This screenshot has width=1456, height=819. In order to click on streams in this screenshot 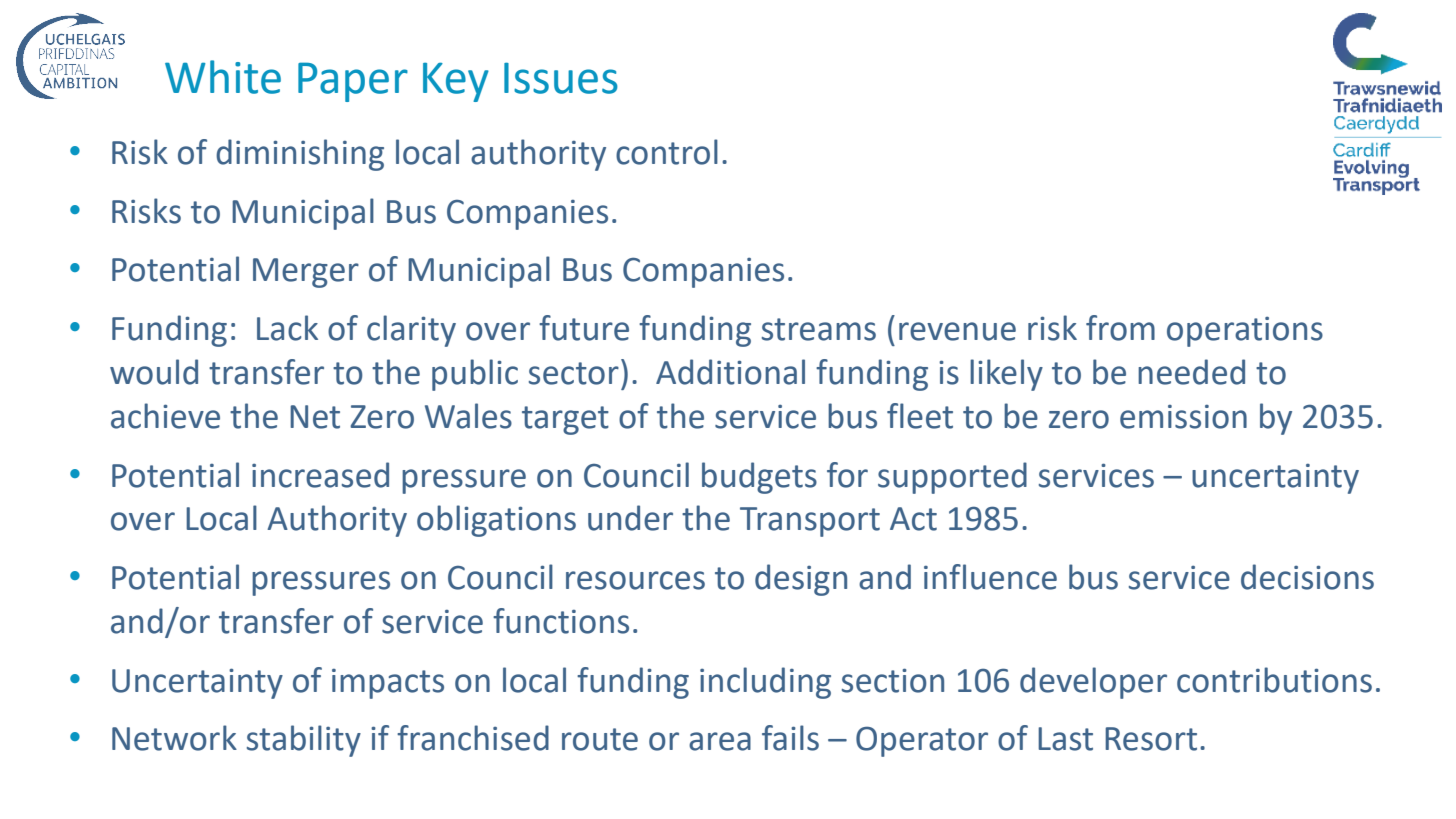, I will do `click(819, 329)`.
